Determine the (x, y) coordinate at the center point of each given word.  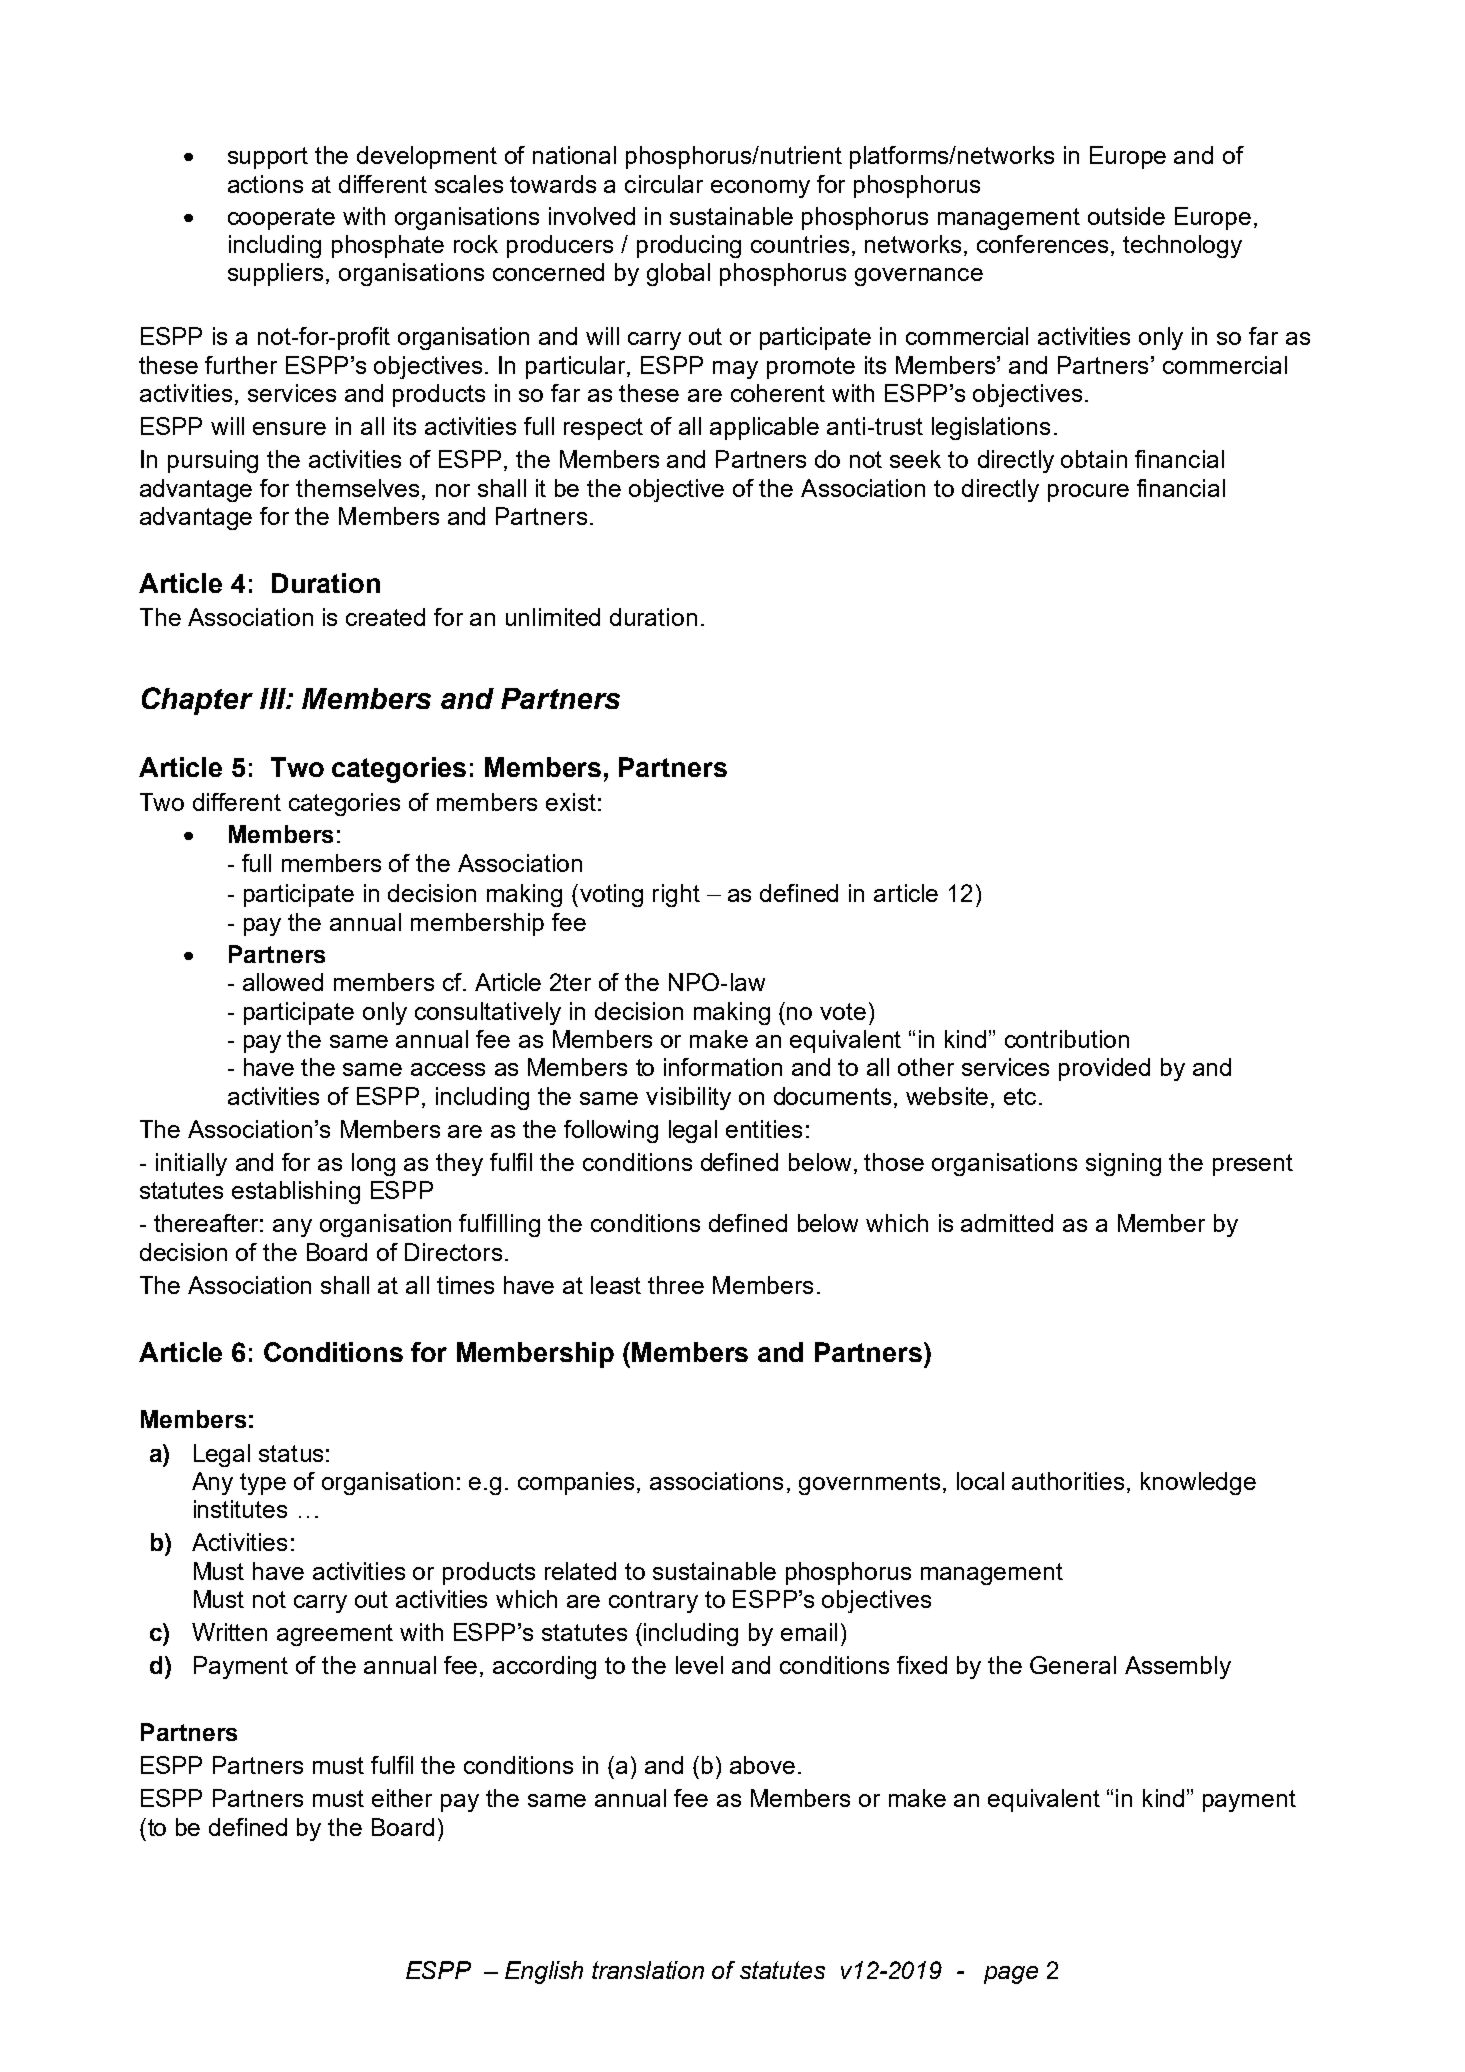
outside (1126, 216)
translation (648, 1970)
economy (760, 189)
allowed (283, 982)
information (723, 1067)
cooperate (281, 219)
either (402, 1798)
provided (1104, 1069)
